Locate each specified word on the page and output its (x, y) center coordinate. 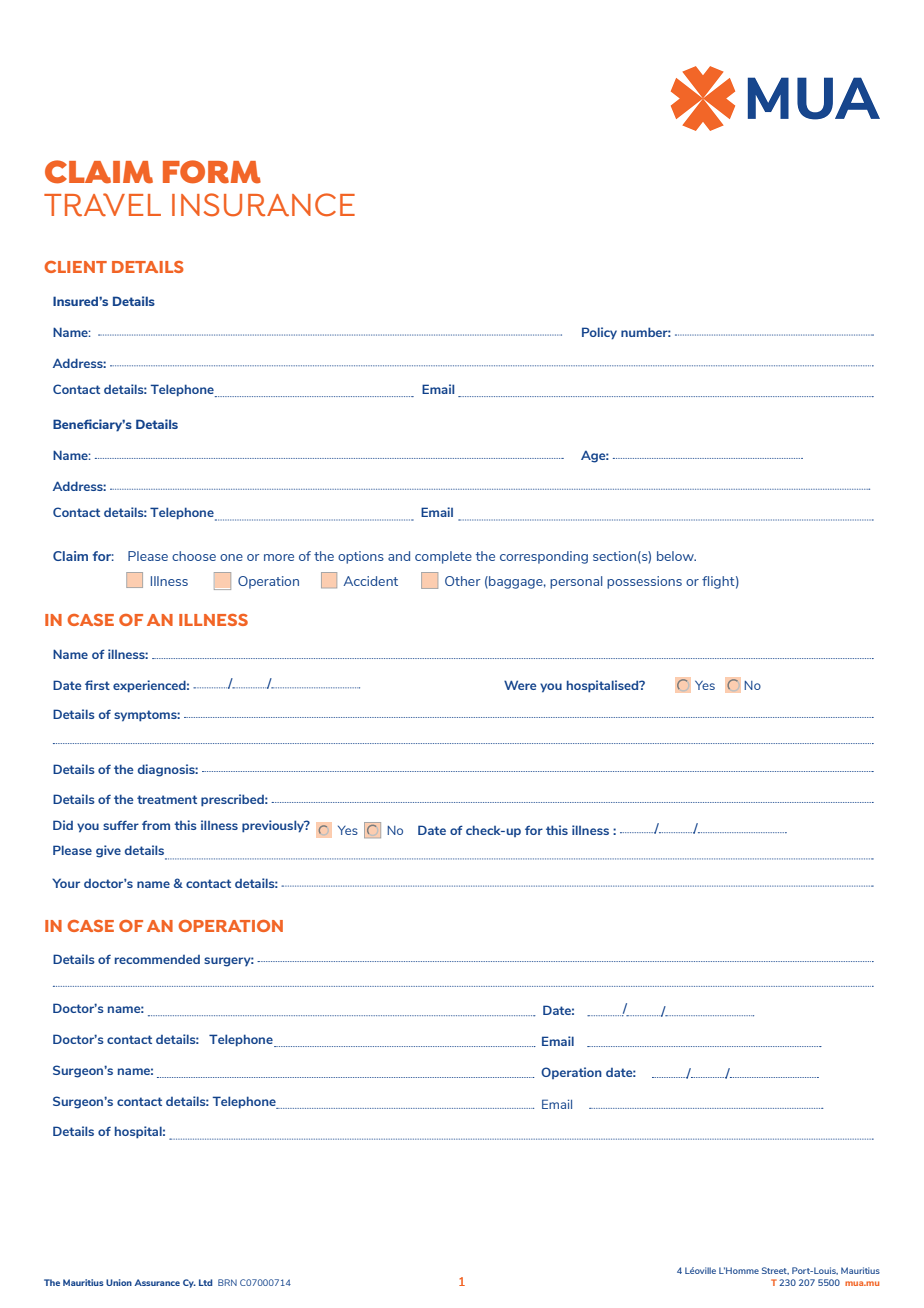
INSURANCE (263, 205)
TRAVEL (102, 205)
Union (119, 1282)
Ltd (205, 1282)
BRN (227, 1282)
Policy (599, 333)
